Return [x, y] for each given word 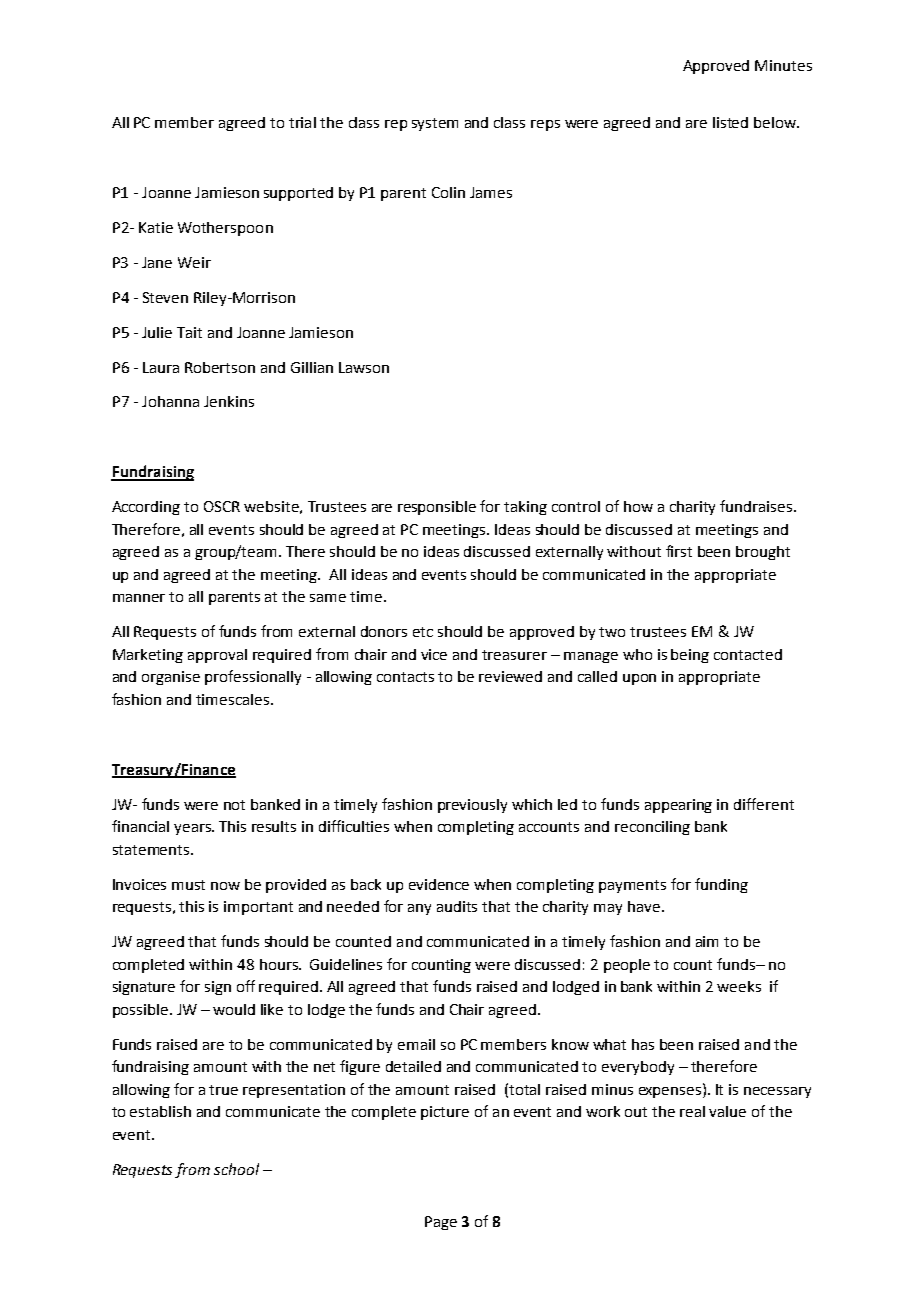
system [435, 124]
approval [217, 656]
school [236, 1169]
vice [434, 654]
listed [730, 122]
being [690, 656]
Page [441, 1223]
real [692, 1111]
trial [302, 122]
